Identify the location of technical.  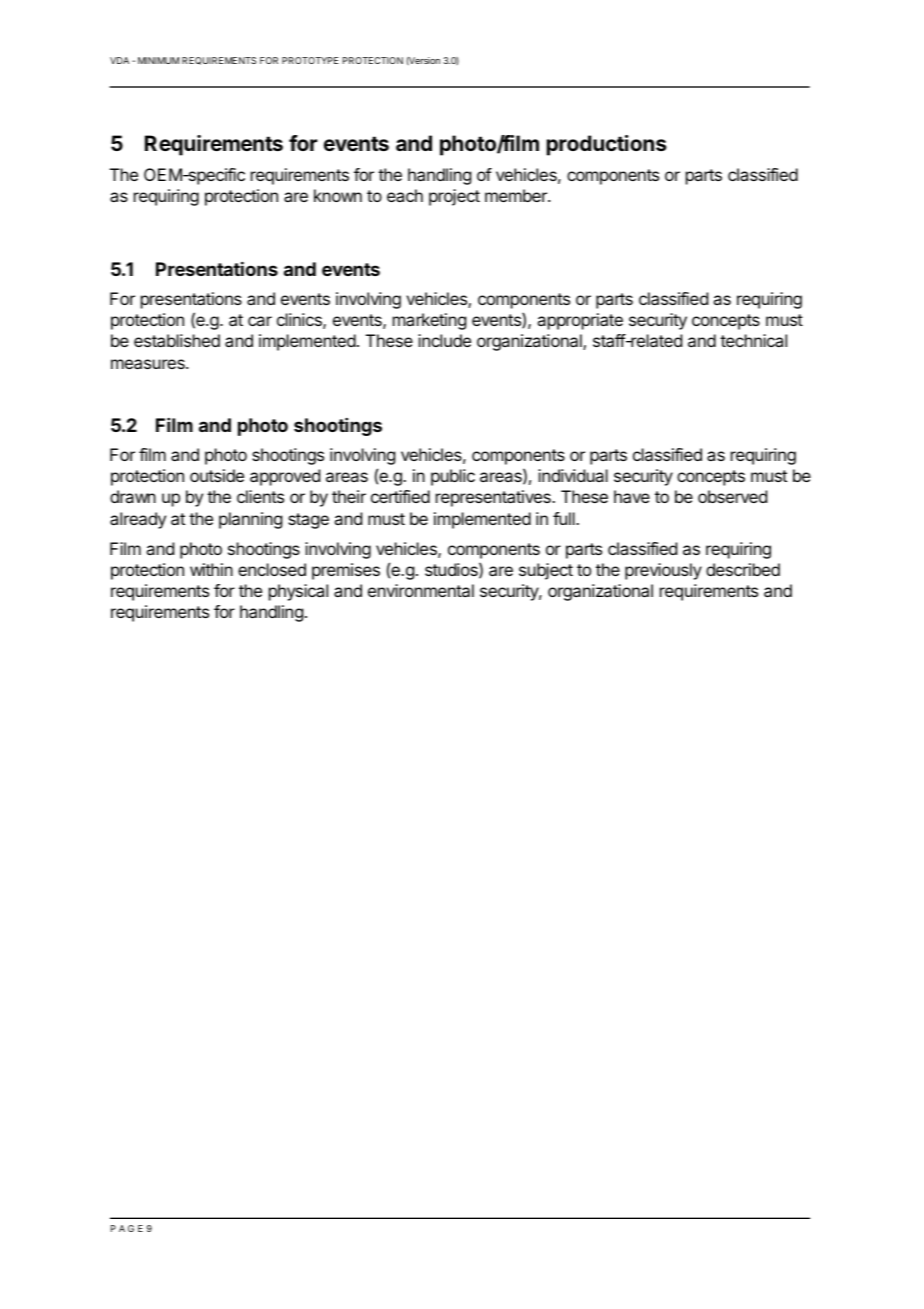
(753, 340).
